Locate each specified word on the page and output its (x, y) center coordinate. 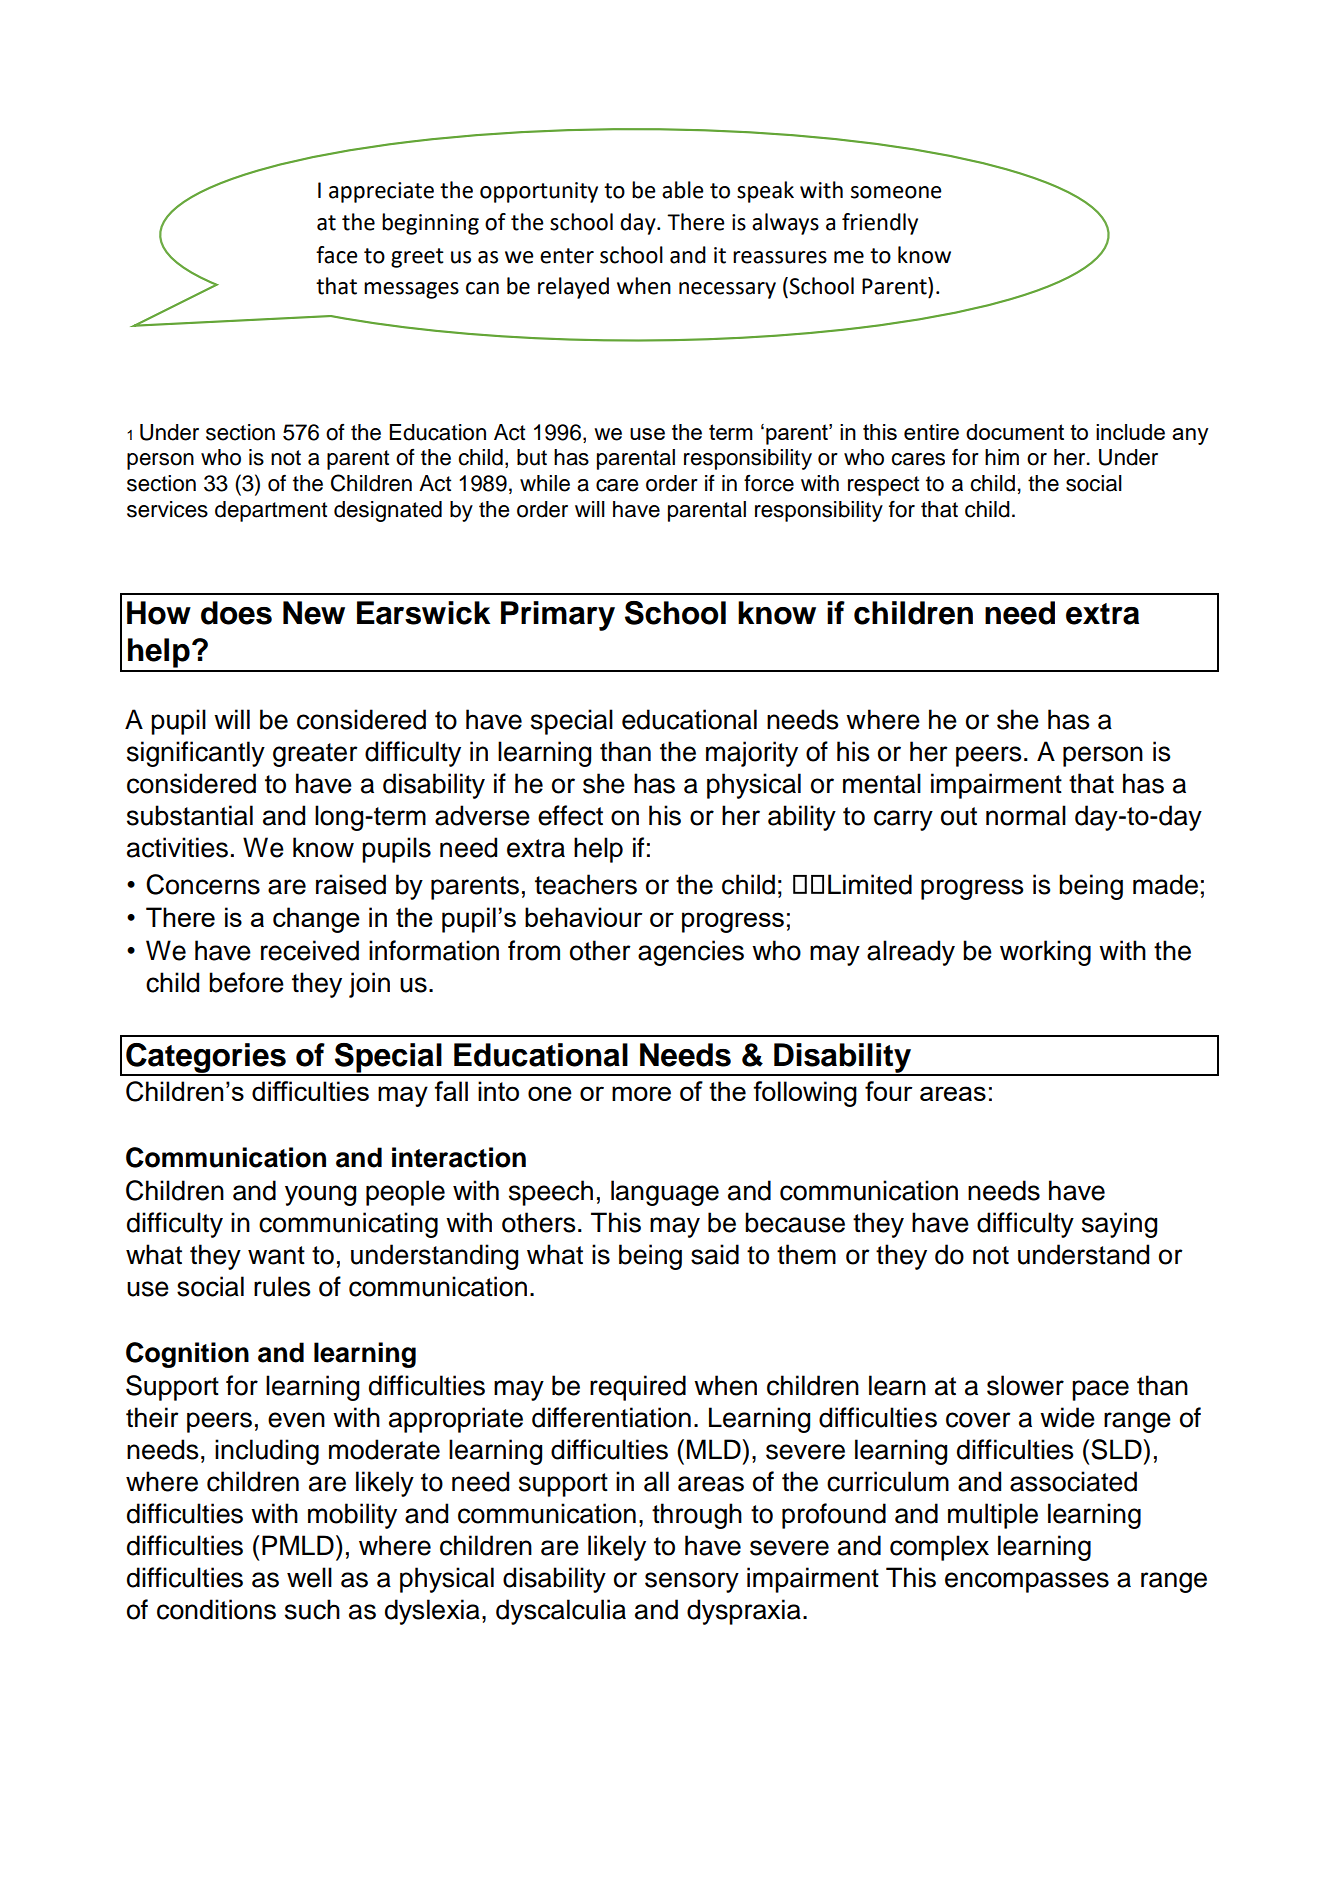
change (316, 920)
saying (1119, 1225)
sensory (692, 1582)
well (309, 1577)
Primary (558, 616)
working (1045, 953)
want (276, 1255)
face (337, 255)
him (1002, 457)
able (683, 190)
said (715, 1254)
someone (896, 192)
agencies (691, 953)
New (314, 613)
